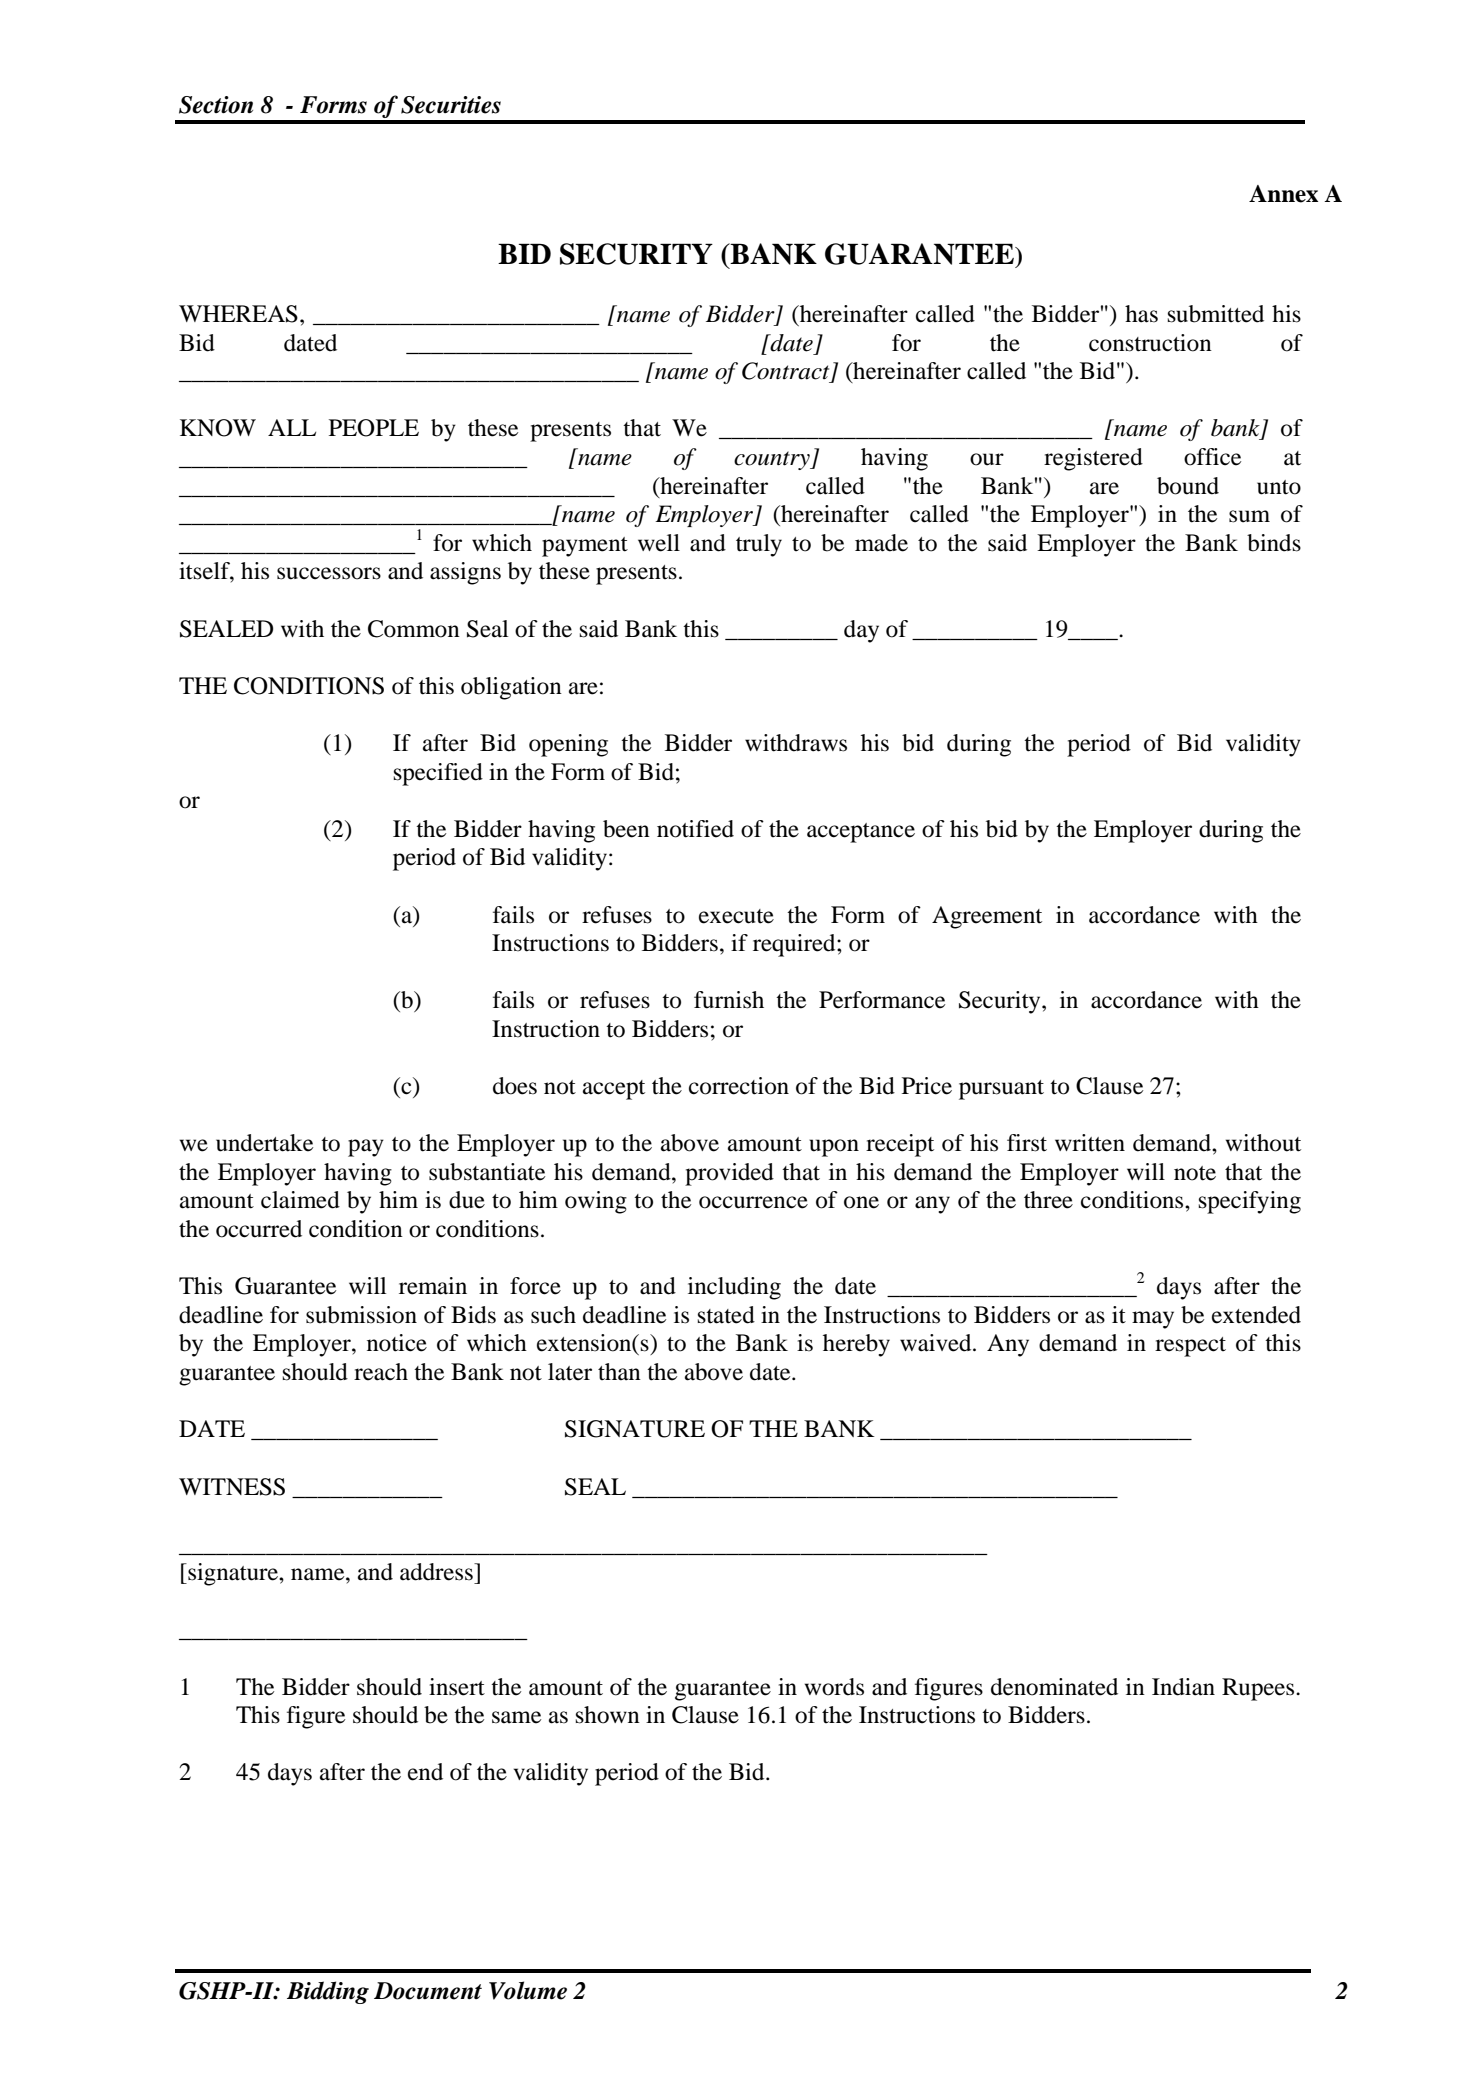 The image size is (1480, 2094). What do you see at coordinates (1090, 1143) in the page?
I see `written` at bounding box center [1090, 1143].
